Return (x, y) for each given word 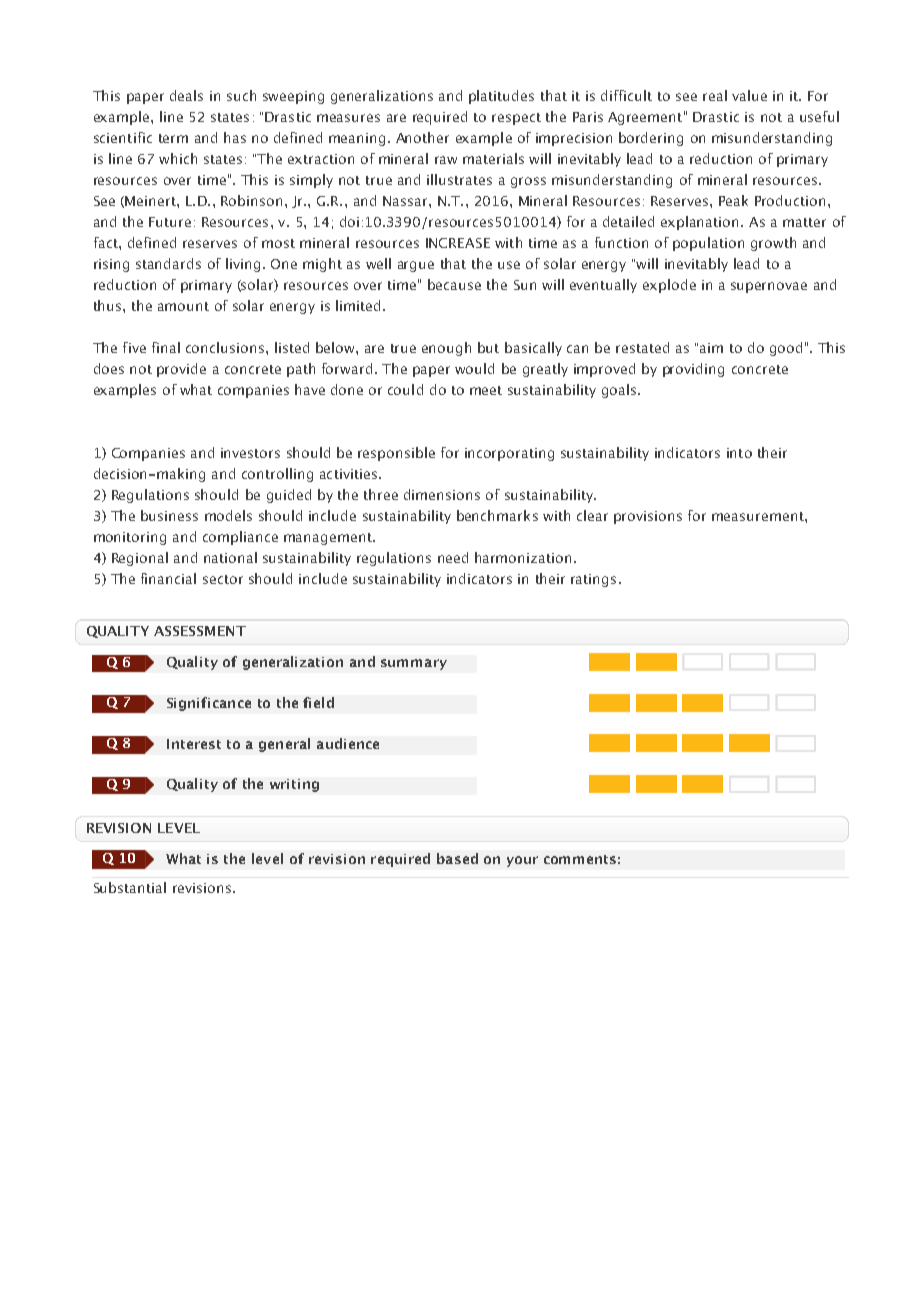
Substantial (130, 887)
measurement (759, 516)
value (749, 95)
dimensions (442, 494)
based (457, 858)
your (522, 861)
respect (516, 119)
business (169, 515)
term (173, 138)
